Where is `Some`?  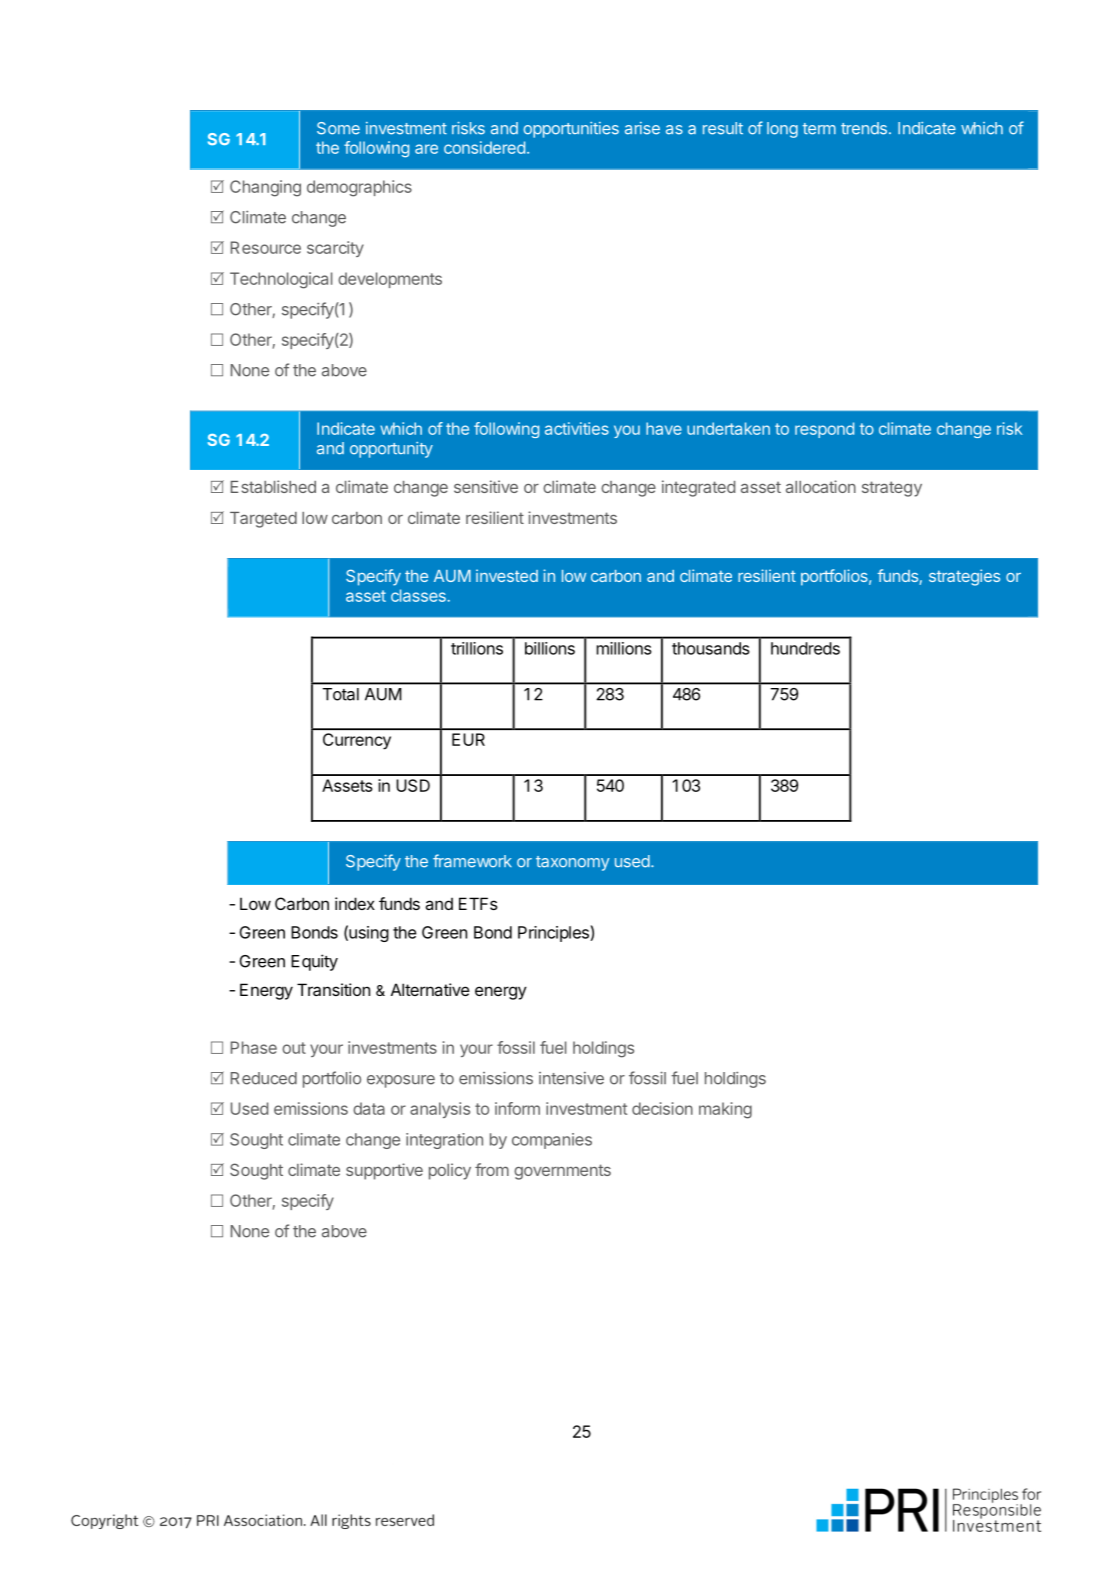
Some is located at coordinates (338, 128).
